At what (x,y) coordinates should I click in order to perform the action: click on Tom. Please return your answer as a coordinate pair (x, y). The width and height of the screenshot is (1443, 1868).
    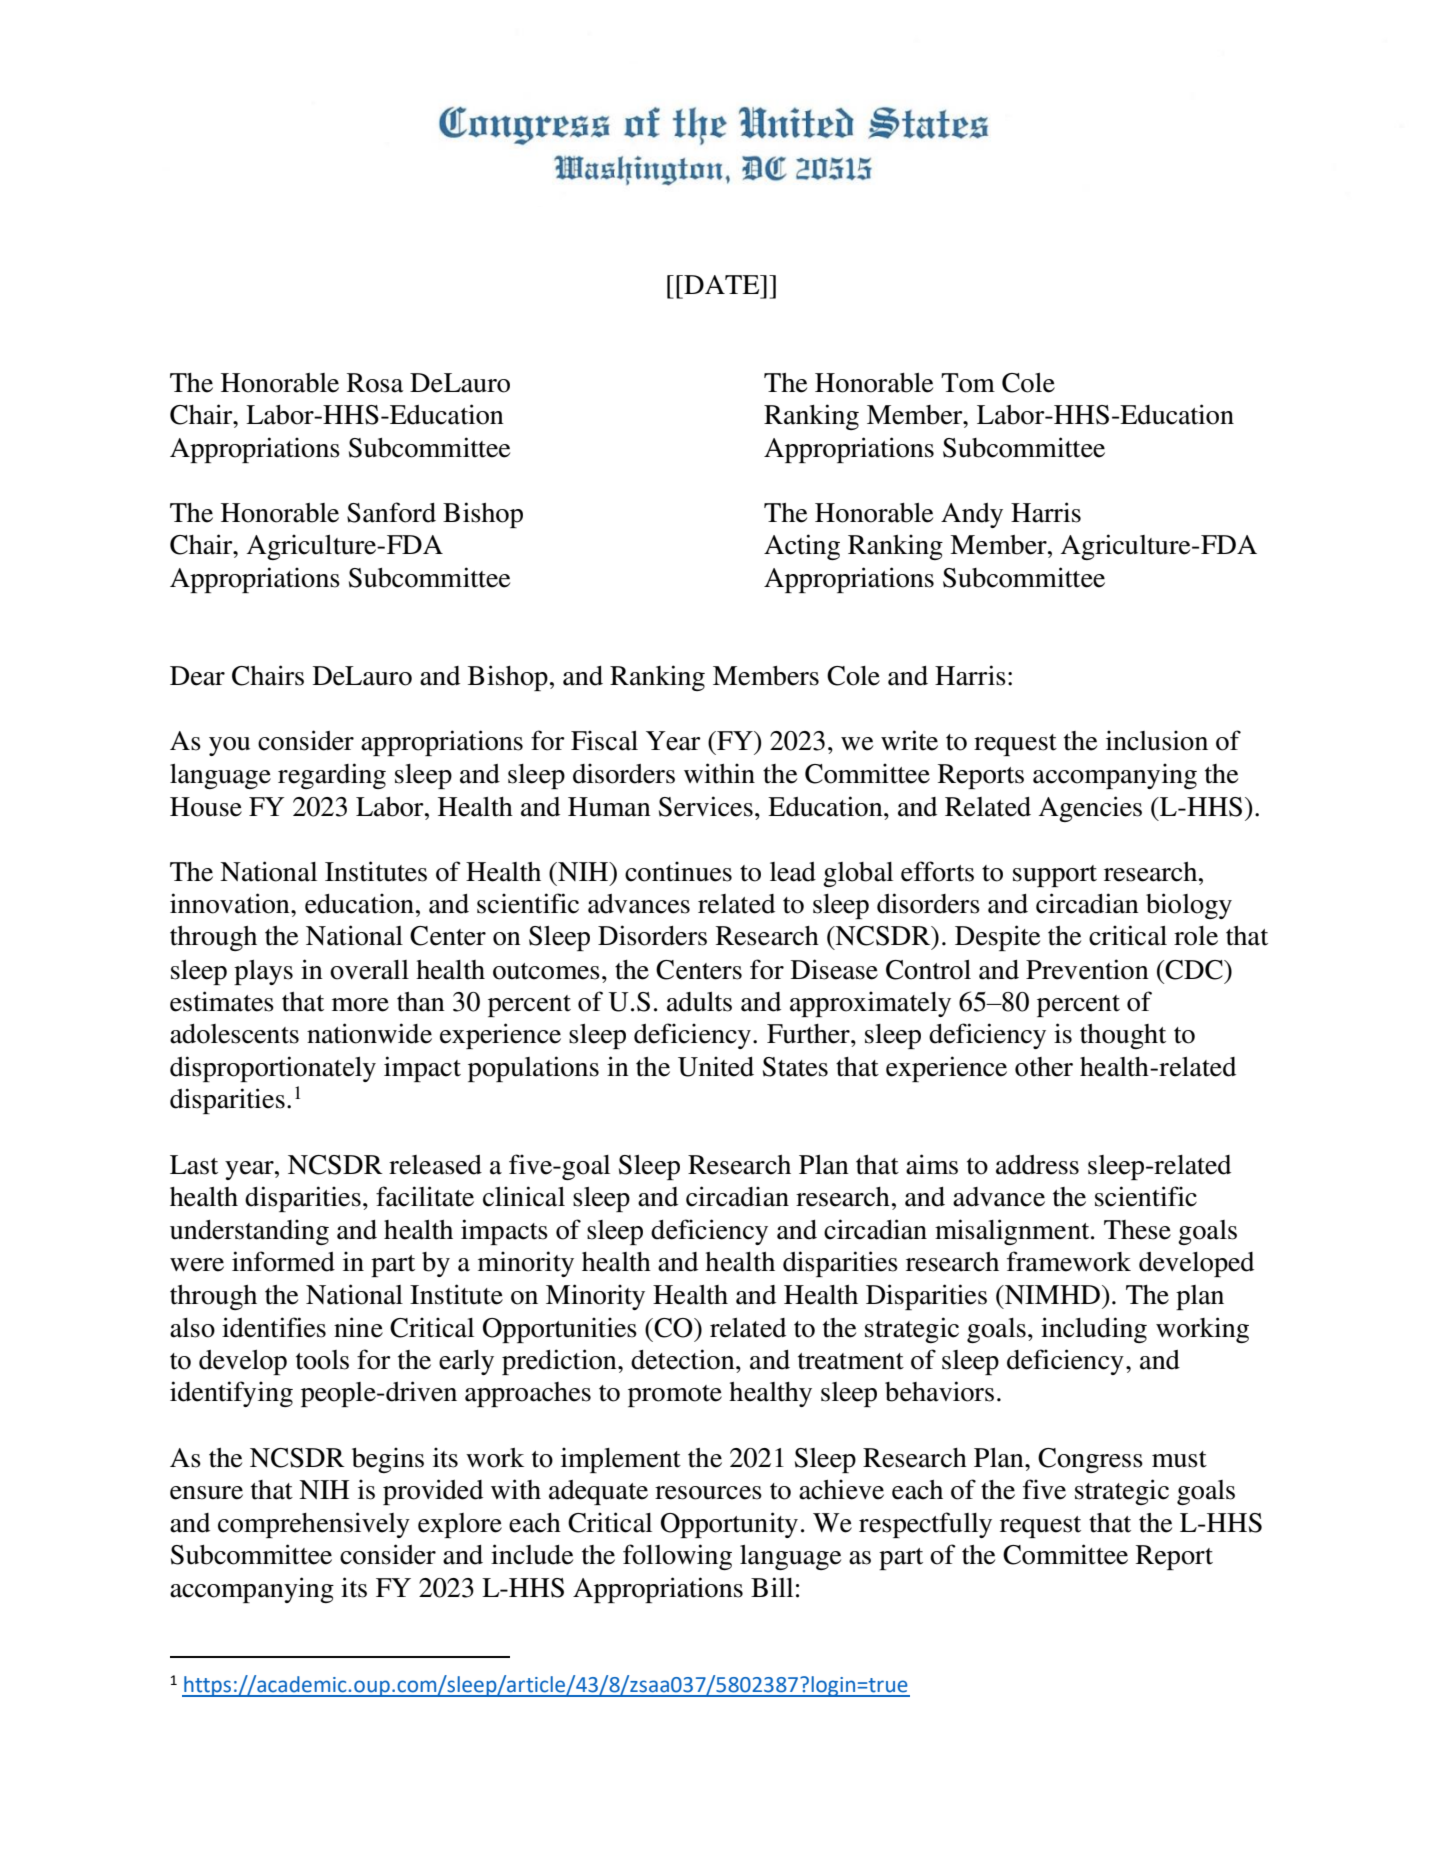
    Looking at the image, I should click on (968, 383).
